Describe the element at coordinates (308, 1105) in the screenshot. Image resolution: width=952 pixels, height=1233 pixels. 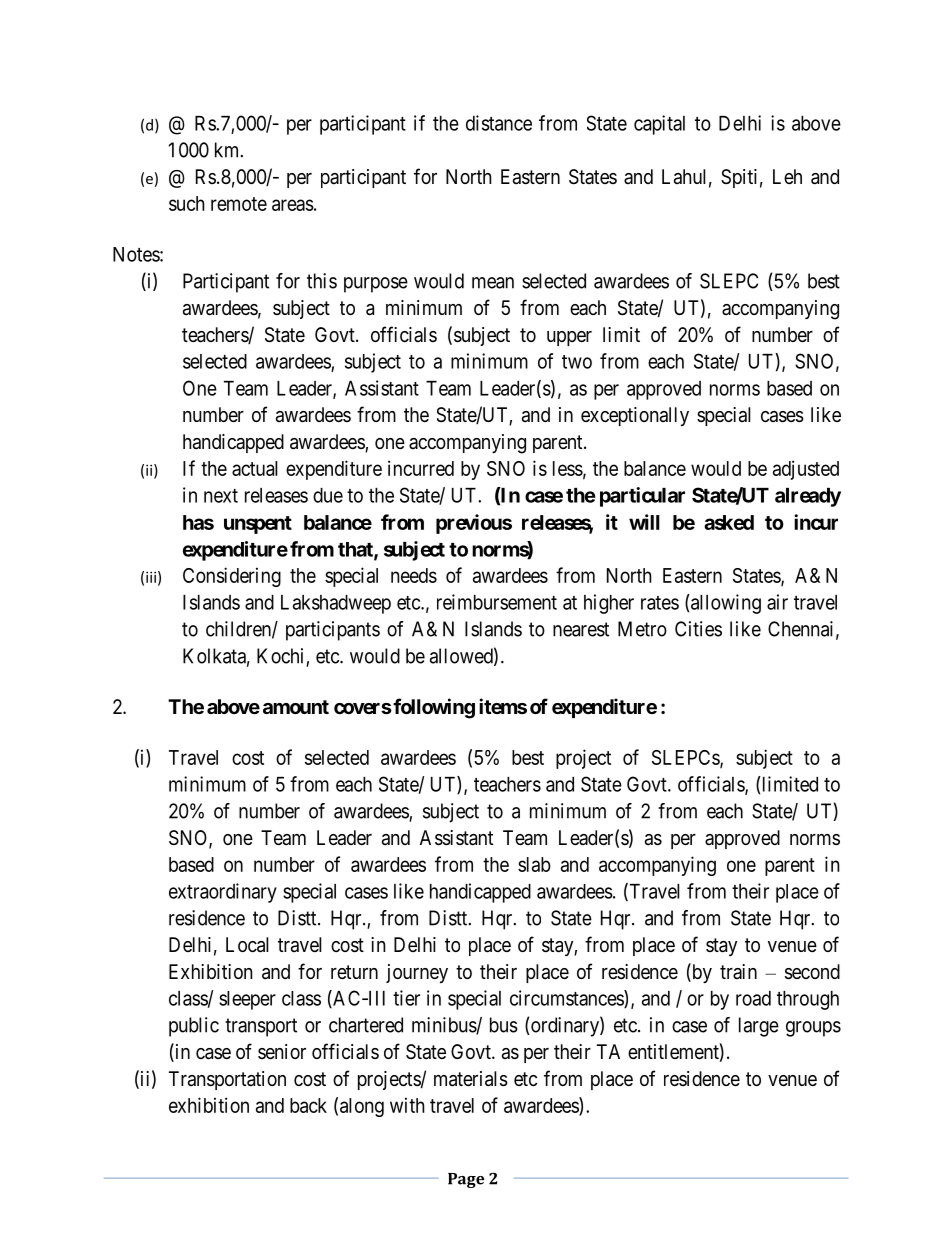
I see `back` at that location.
